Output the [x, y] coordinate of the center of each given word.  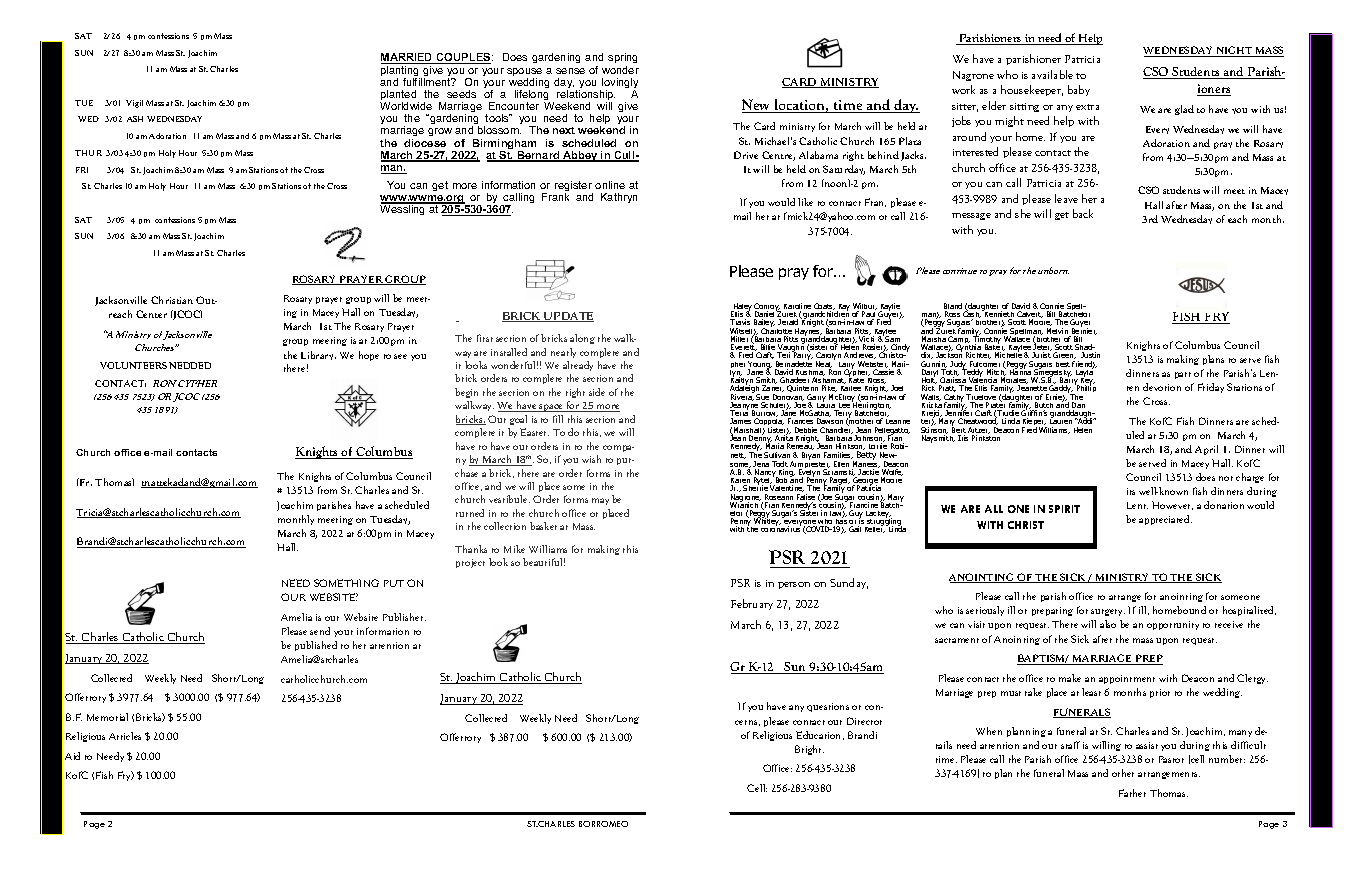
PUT [394, 583]
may [600, 501]
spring [622, 60]
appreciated [1165, 520]
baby [1079, 90]
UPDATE [568, 317]
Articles [125, 736]
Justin [1090, 355]
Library [318, 355]
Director [864, 721]
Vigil [134, 104]
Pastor [1171, 759]
